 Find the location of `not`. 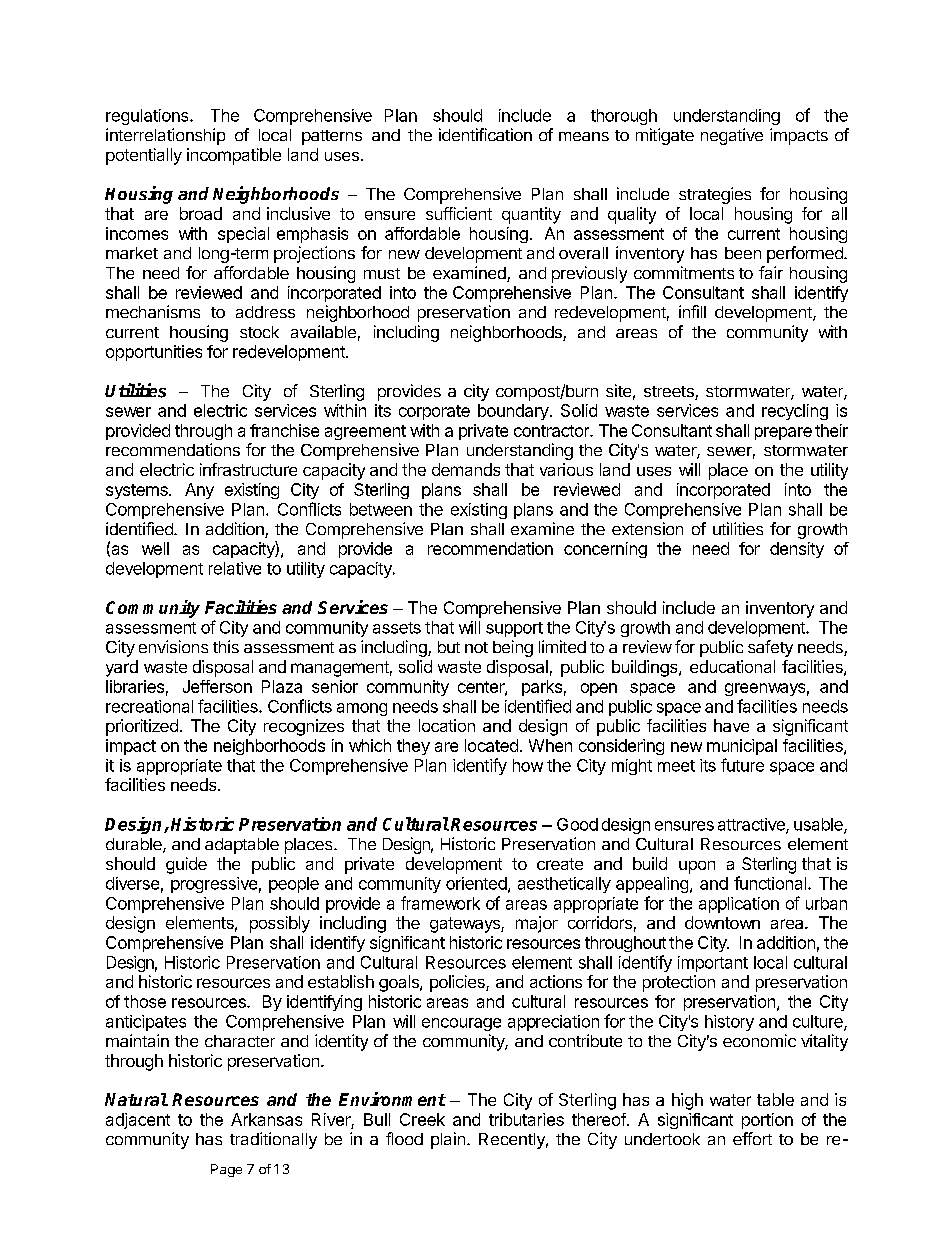

not is located at coordinates (476, 647).
